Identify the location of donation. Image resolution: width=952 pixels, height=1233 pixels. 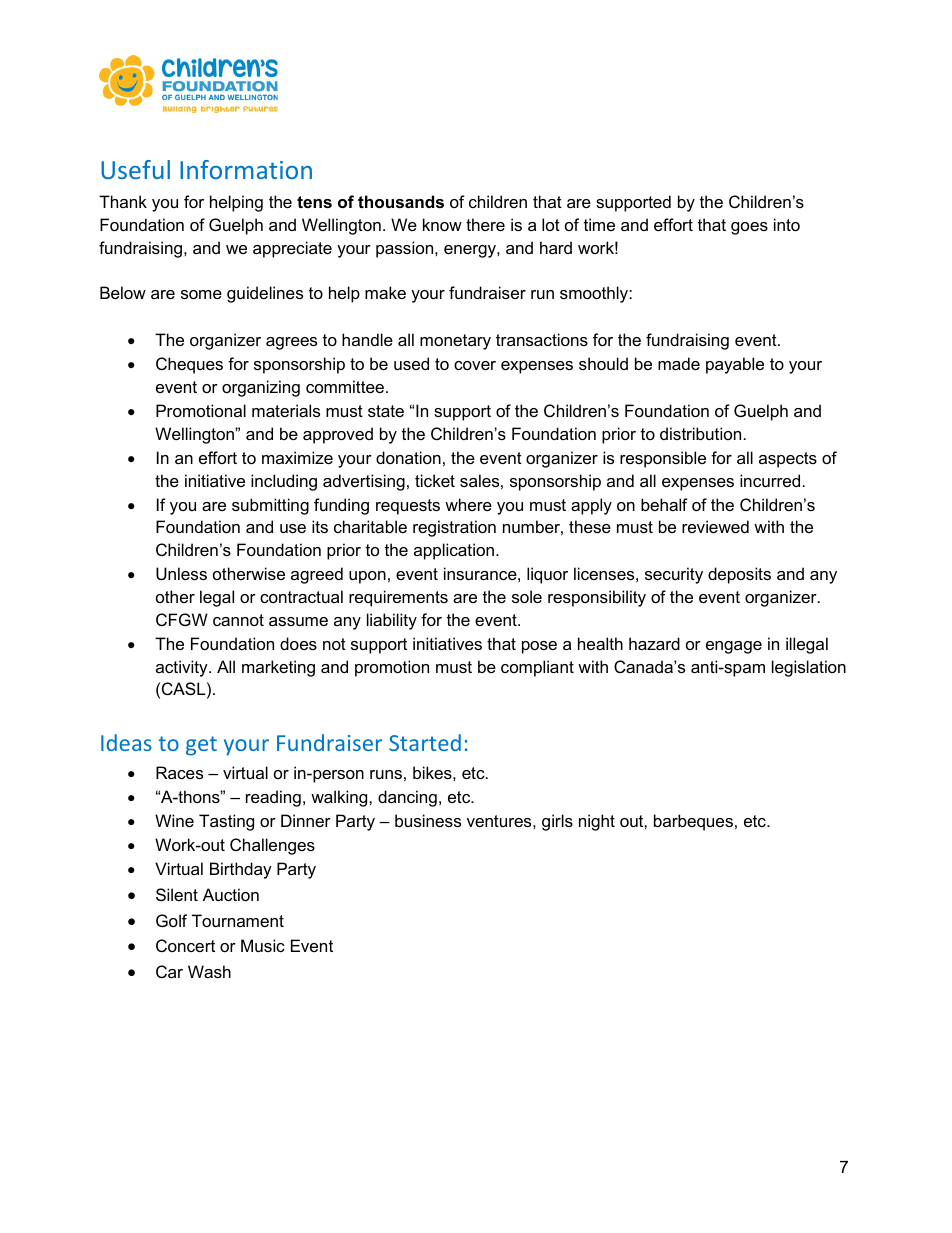
(408, 457).
